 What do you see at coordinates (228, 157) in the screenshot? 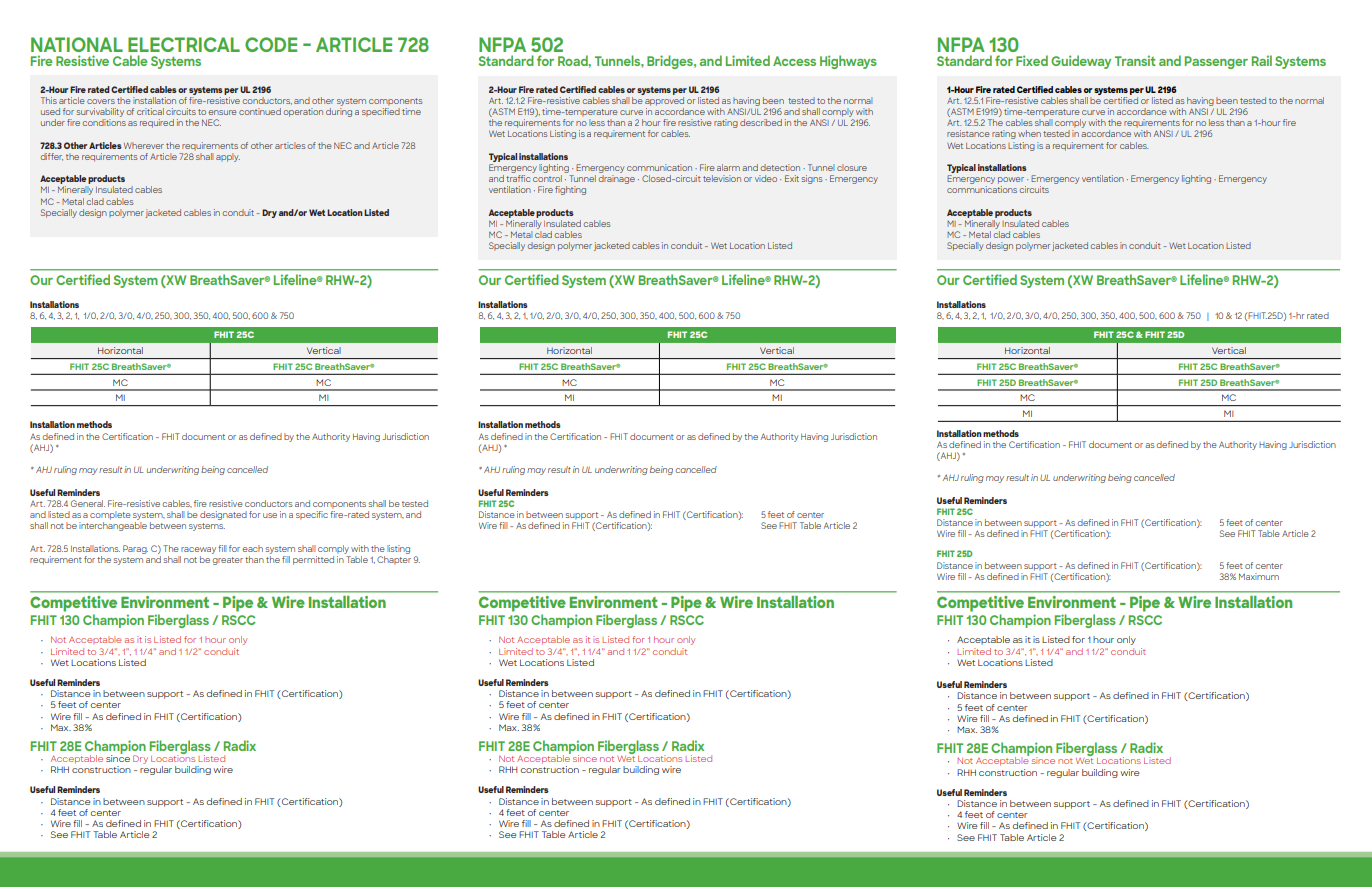
I see `apply` at bounding box center [228, 157].
